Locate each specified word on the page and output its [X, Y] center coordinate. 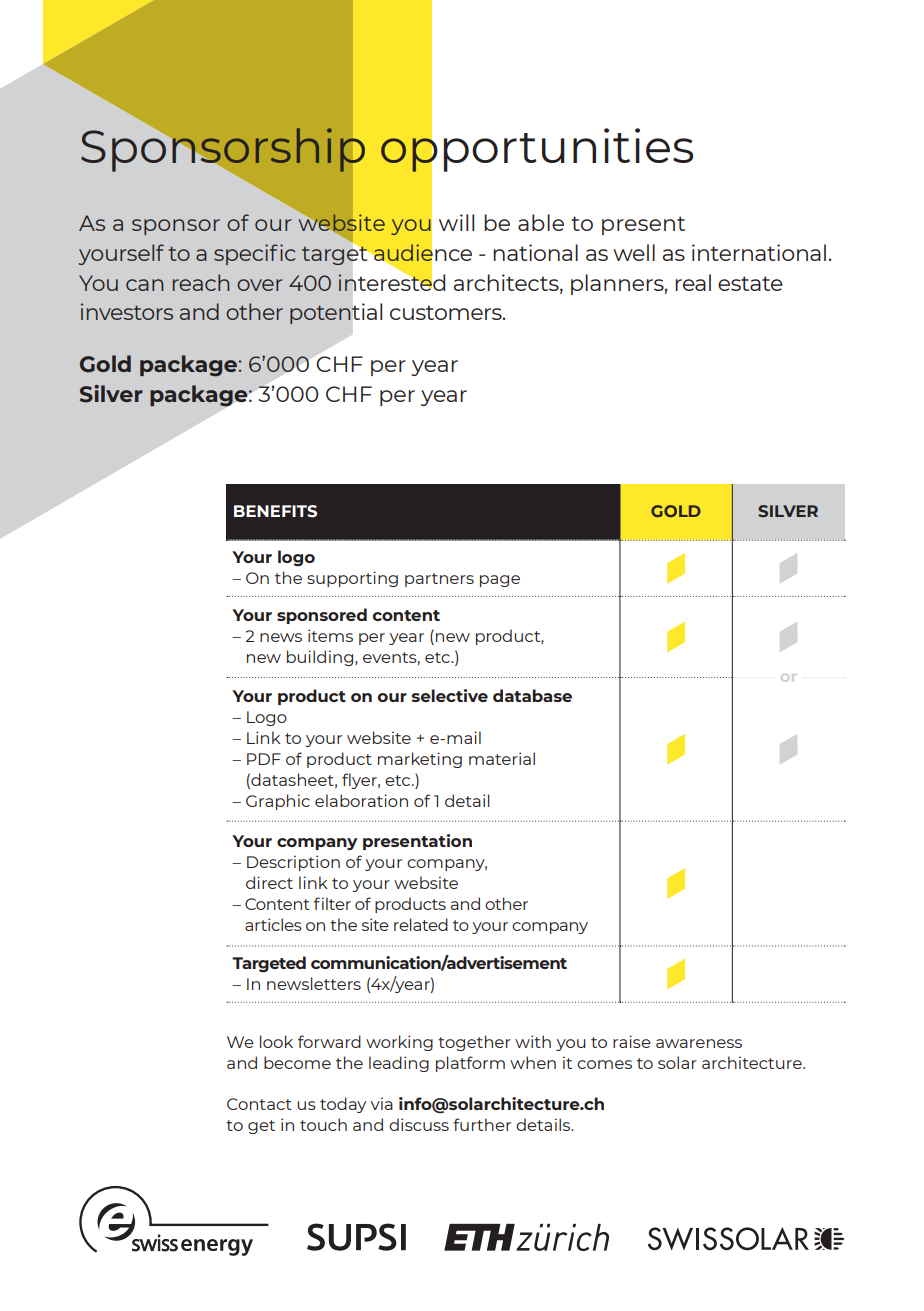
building [321, 658]
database [532, 695]
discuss [419, 1124]
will [456, 222]
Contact [259, 1104]
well [634, 252]
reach [201, 282]
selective [450, 695]
